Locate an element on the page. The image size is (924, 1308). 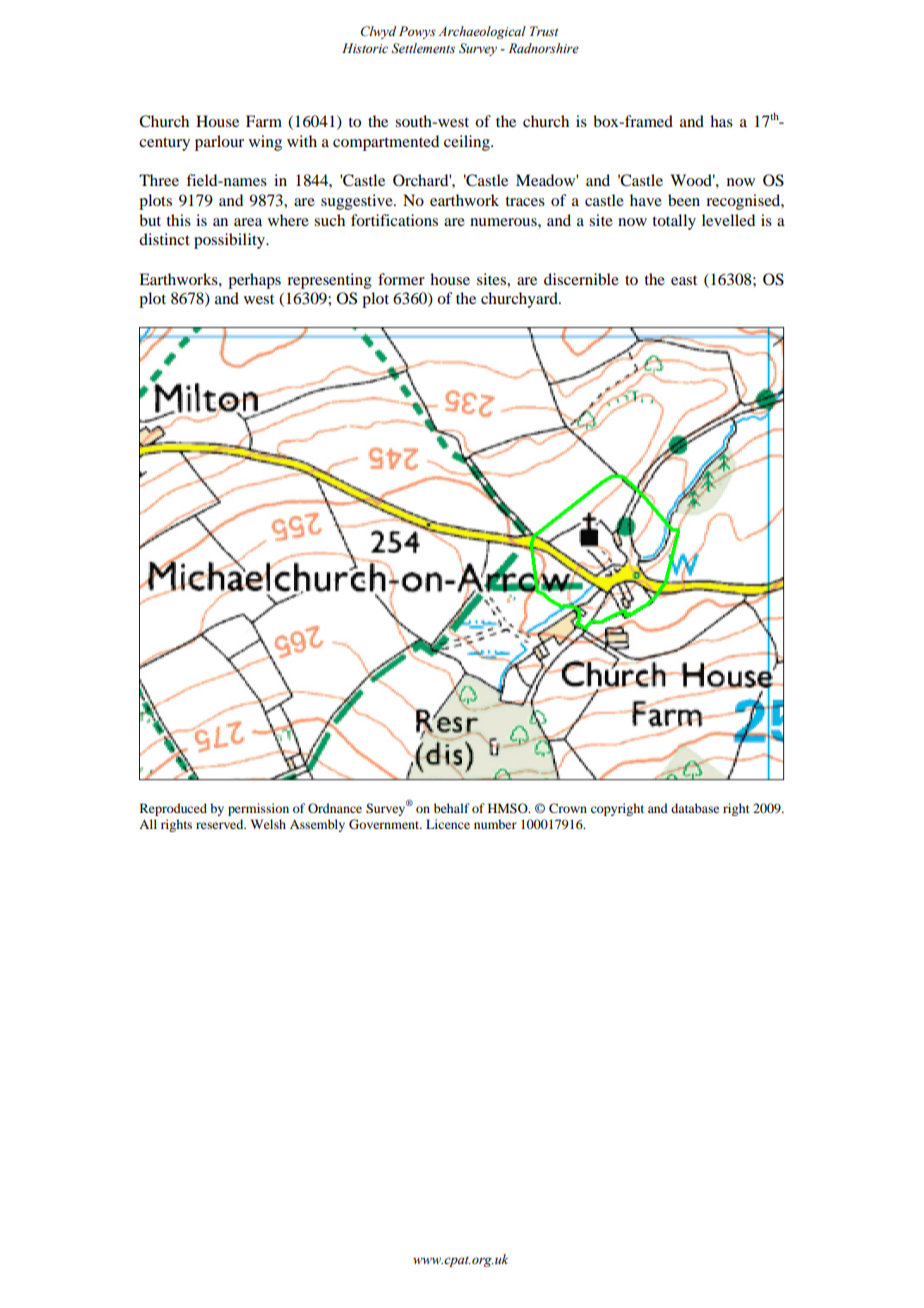
possibility is located at coordinates (230, 241).
